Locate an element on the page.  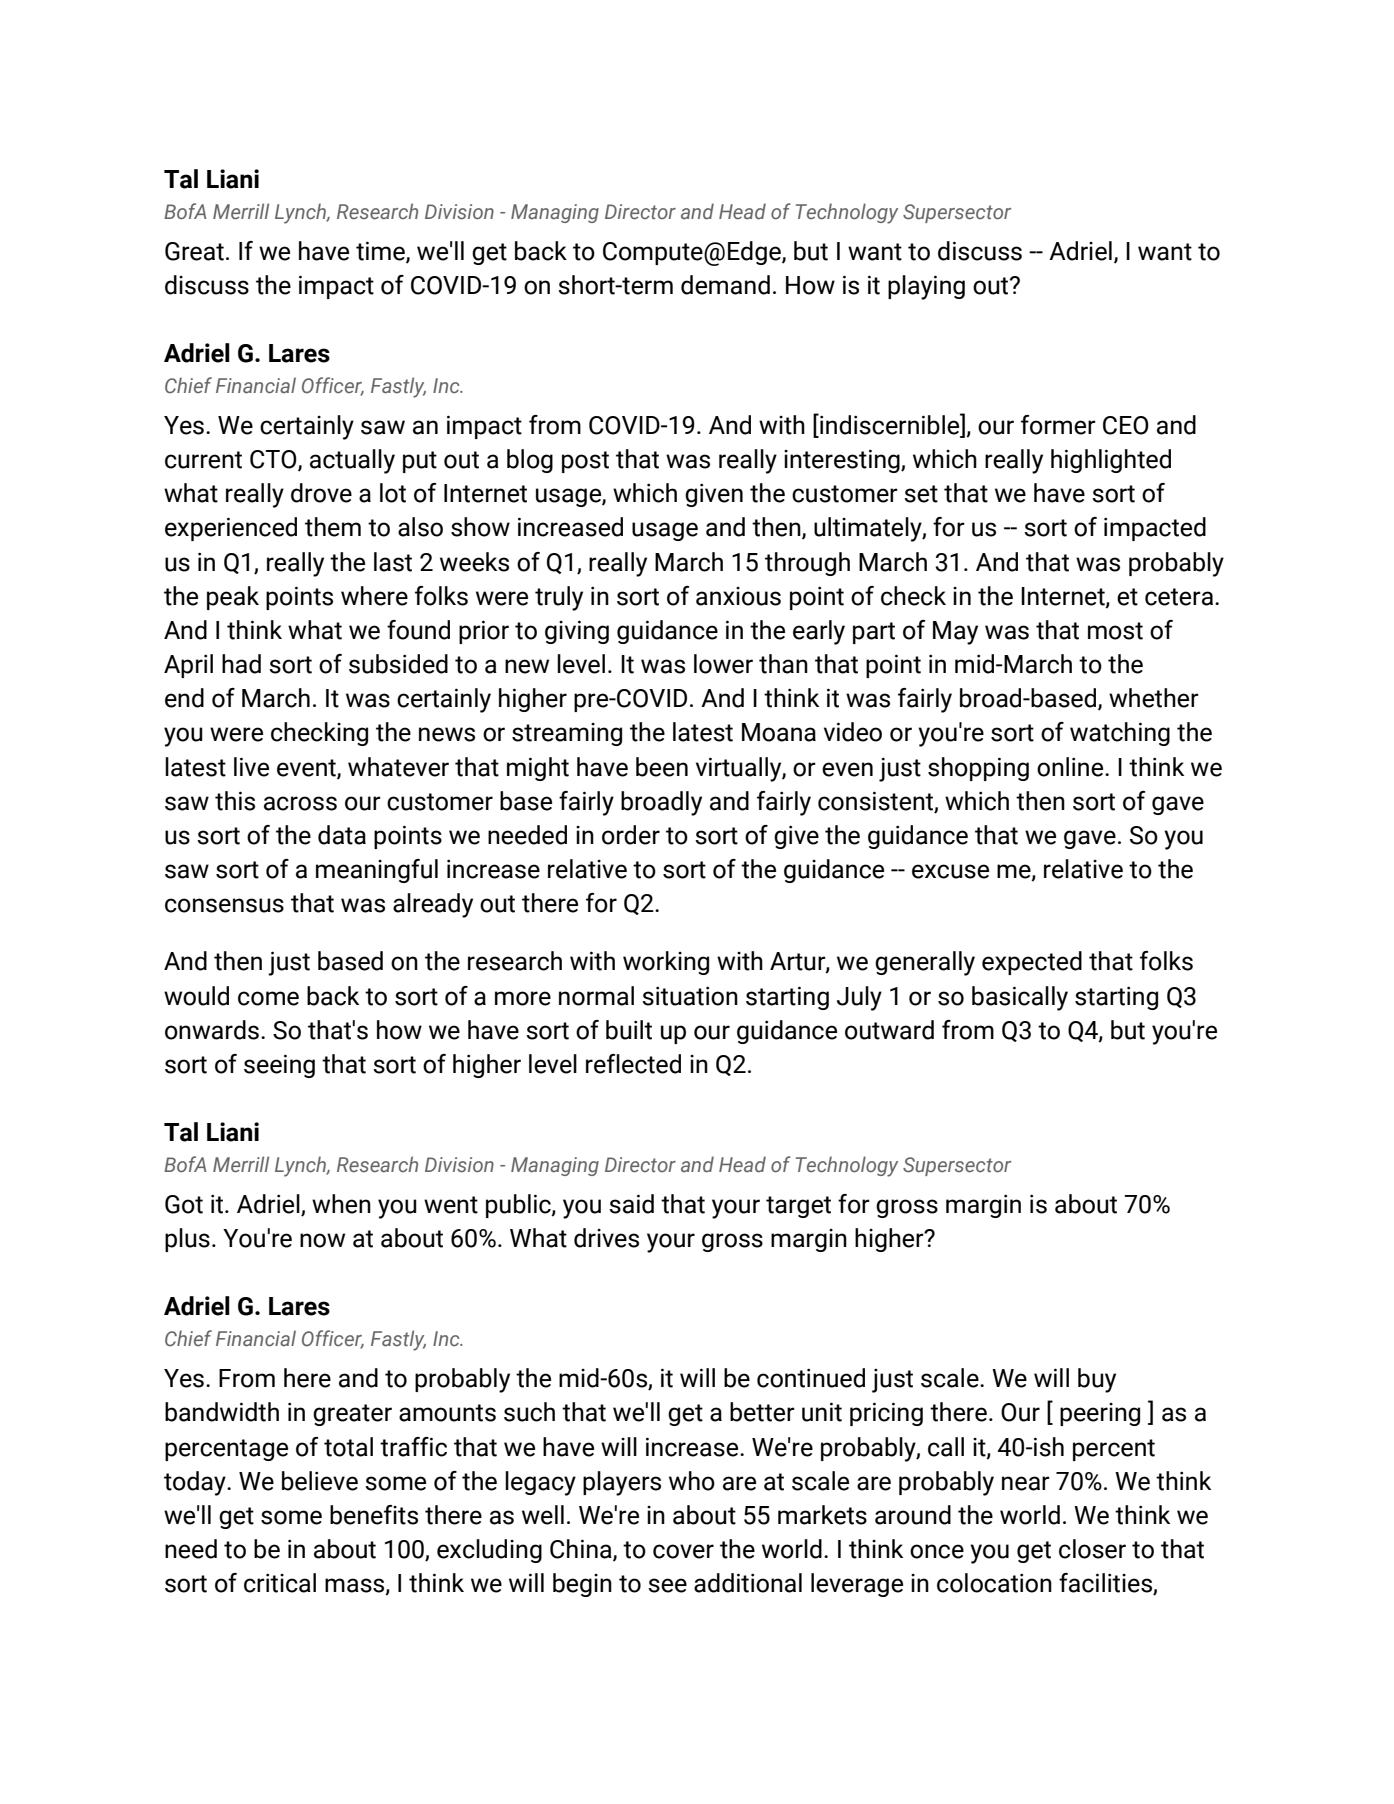
working is located at coordinates (666, 963).
